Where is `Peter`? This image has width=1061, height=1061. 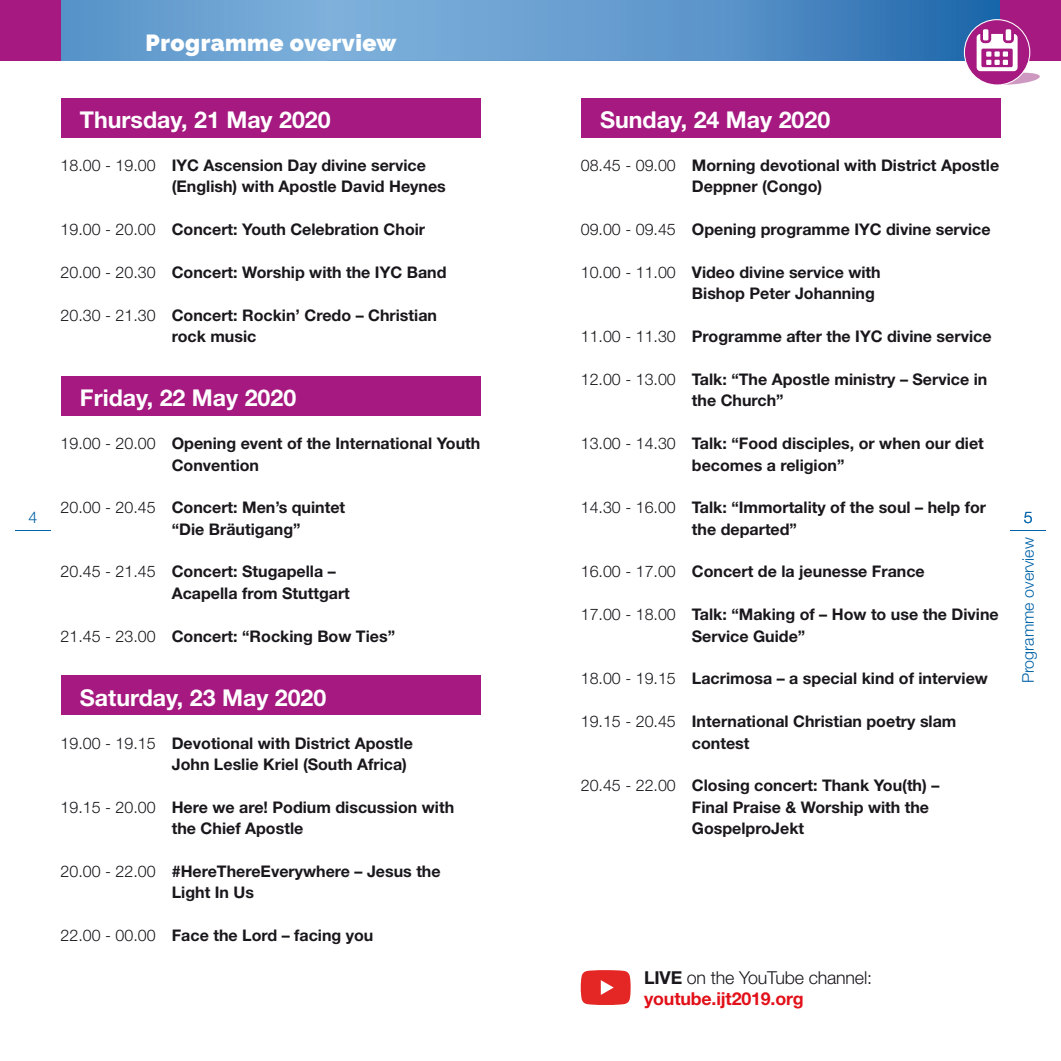 Peter is located at coordinates (770, 293).
